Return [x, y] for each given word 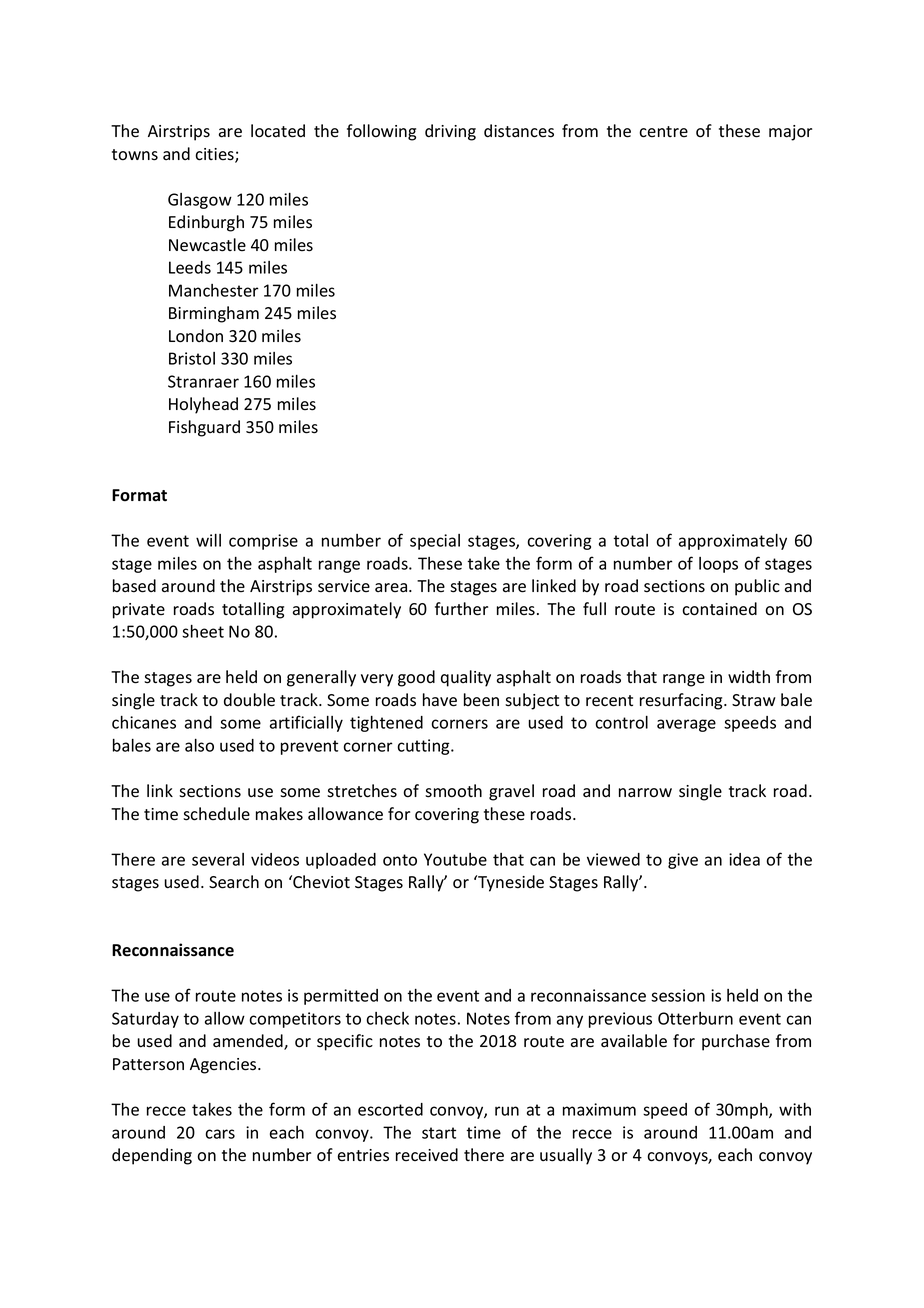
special [435, 542]
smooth [453, 791]
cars [220, 1134]
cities [215, 155]
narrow [645, 793]
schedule [216, 814]
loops [718, 565]
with [795, 1109]
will [208, 540]
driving [450, 132]
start [439, 1133]
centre [663, 132]
